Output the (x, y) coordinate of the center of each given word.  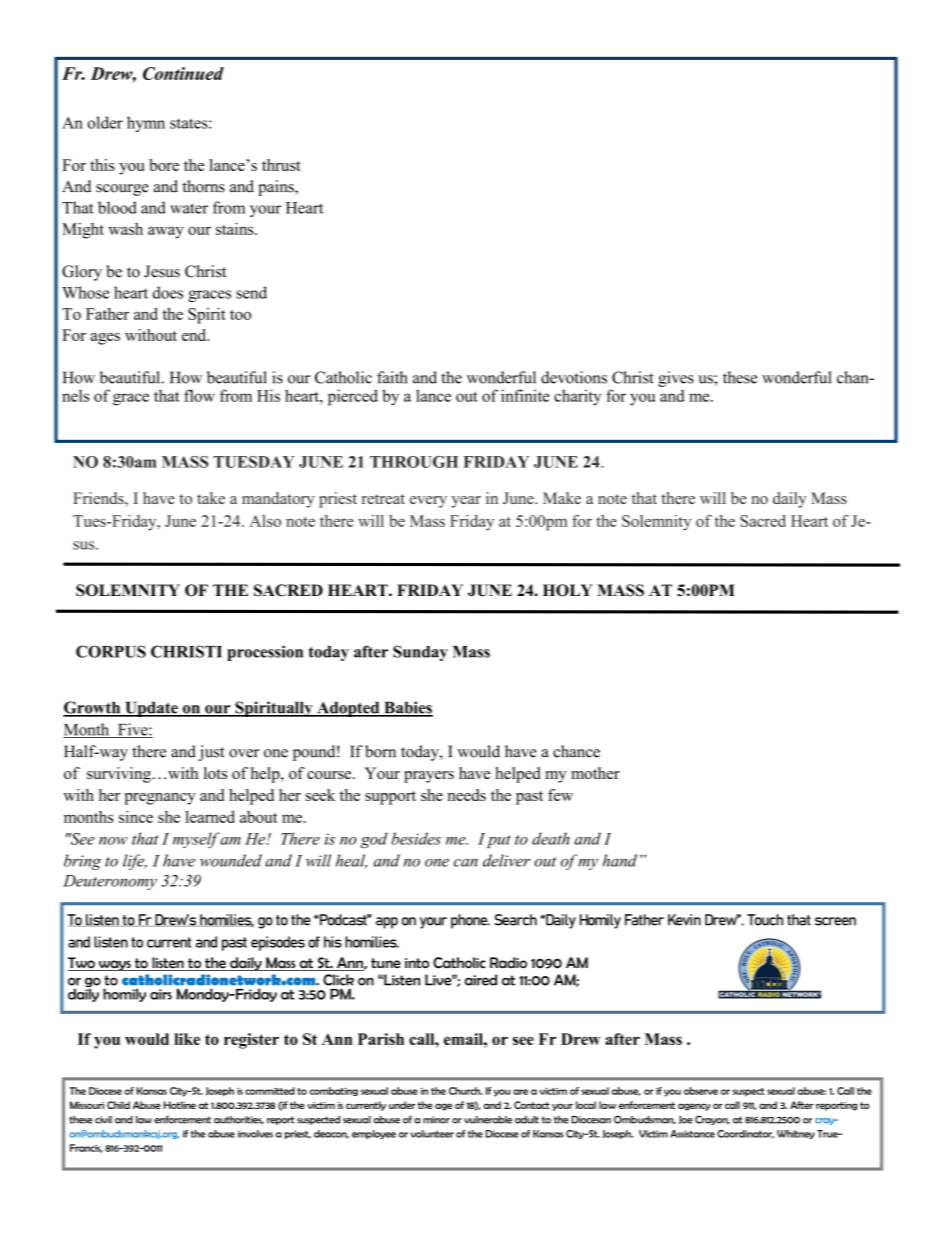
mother (595, 773)
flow (199, 395)
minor (436, 1120)
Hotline (180, 1105)
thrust (281, 165)
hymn (146, 124)
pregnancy (160, 799)
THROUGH (414, 462)
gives (676, 379)
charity (577, 397)
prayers (429, 777)
